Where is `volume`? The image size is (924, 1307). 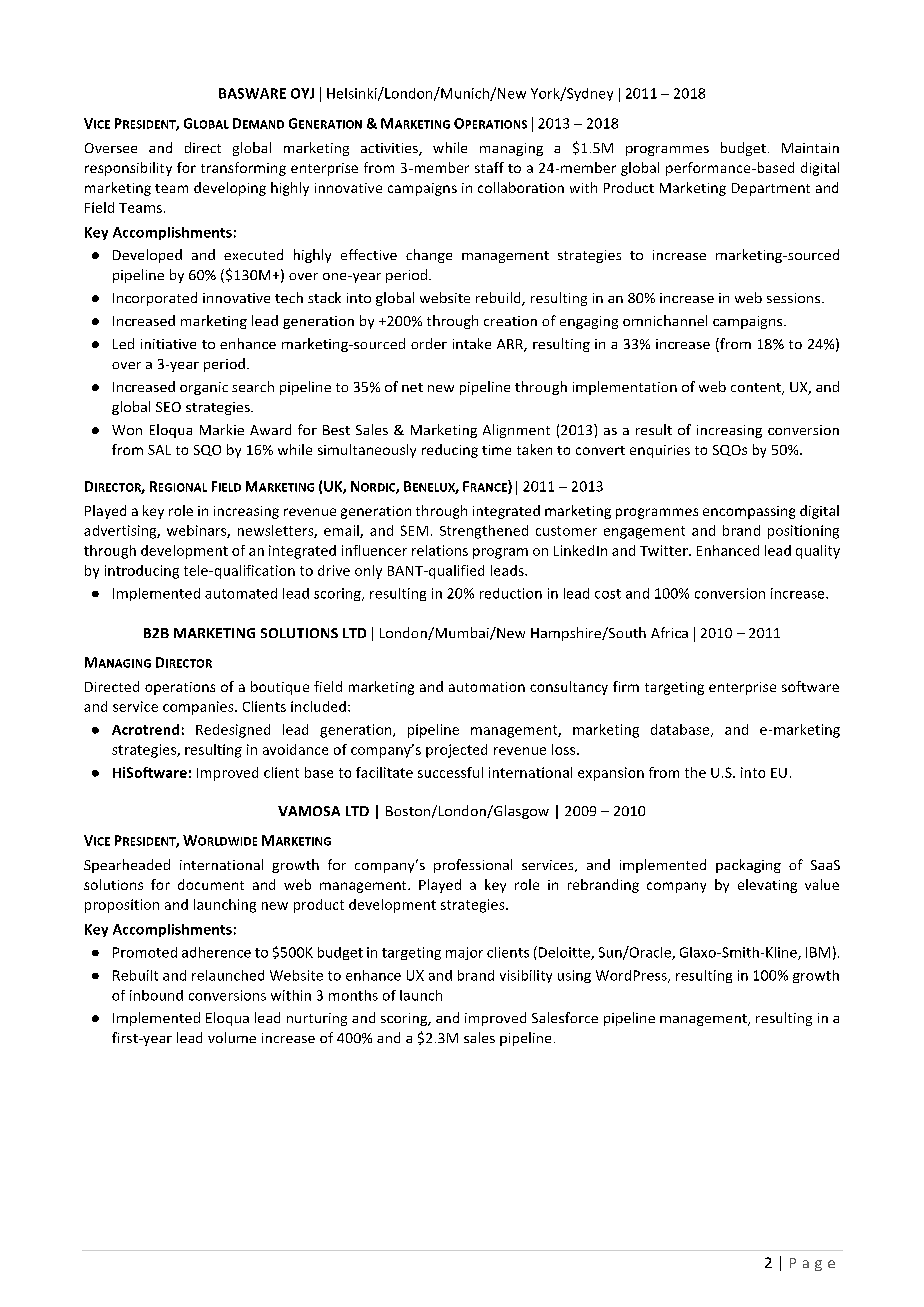
volume is located at coordinates (232, 1037).
